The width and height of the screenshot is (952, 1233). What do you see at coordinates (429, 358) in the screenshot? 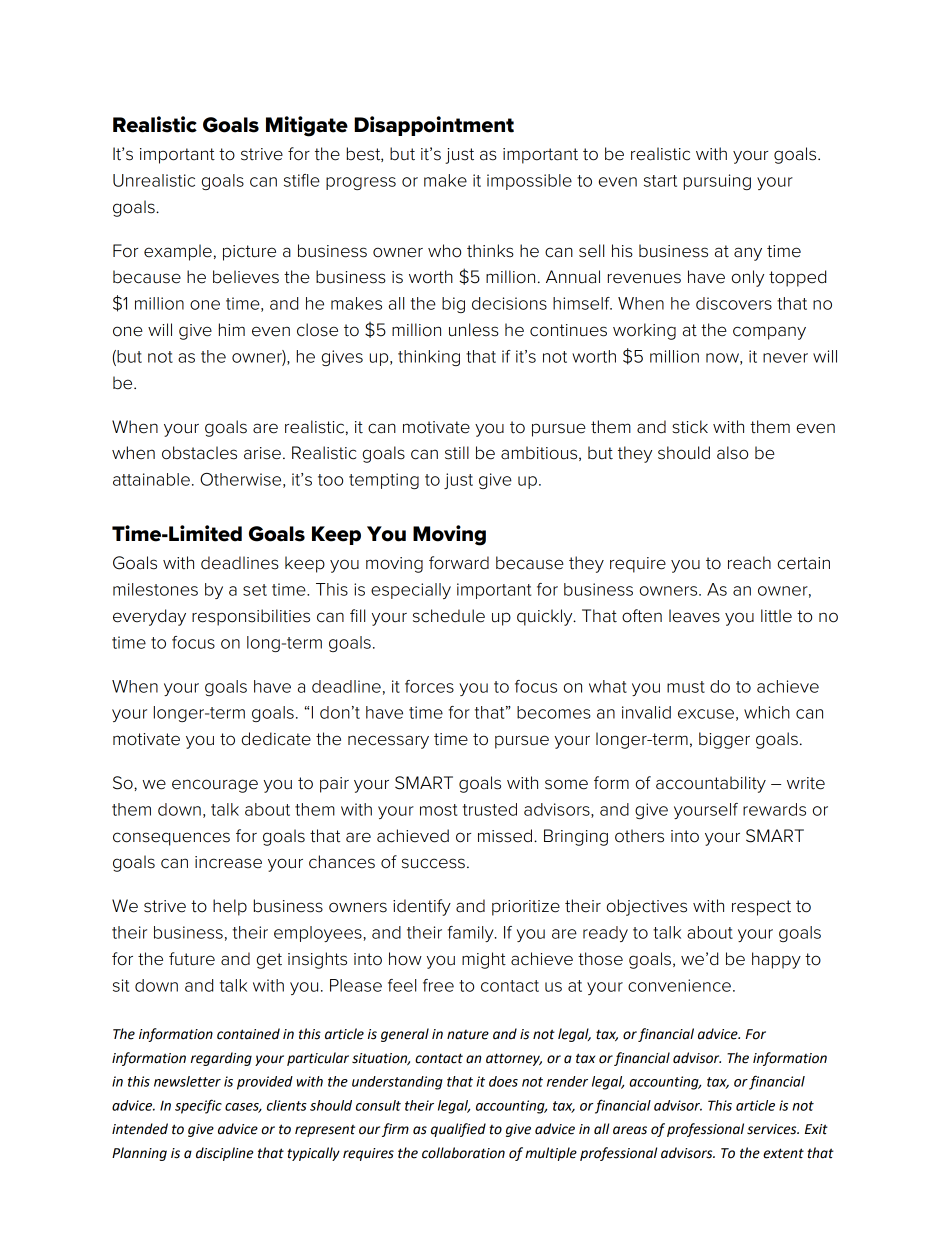
I see `thinking` at bounding box center [429, 358].
